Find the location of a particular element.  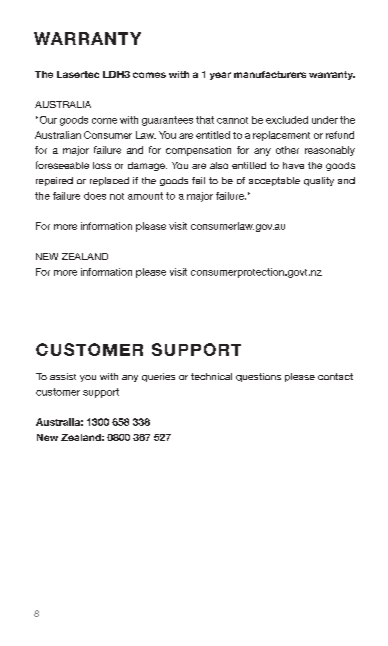

technical is located at coordinates (211, 376).
